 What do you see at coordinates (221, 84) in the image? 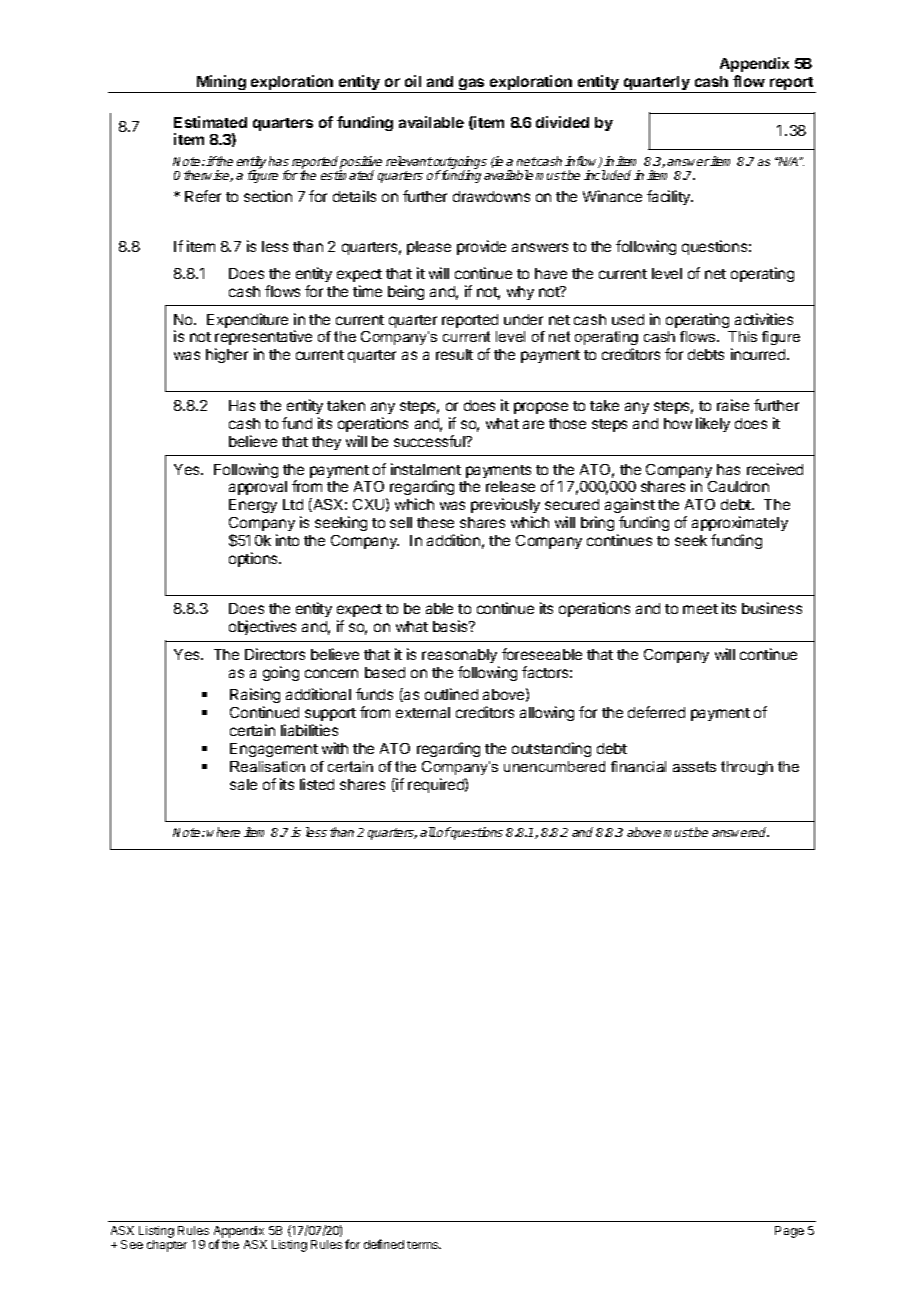
I see `Mining` at bounding box center [221, 84].
